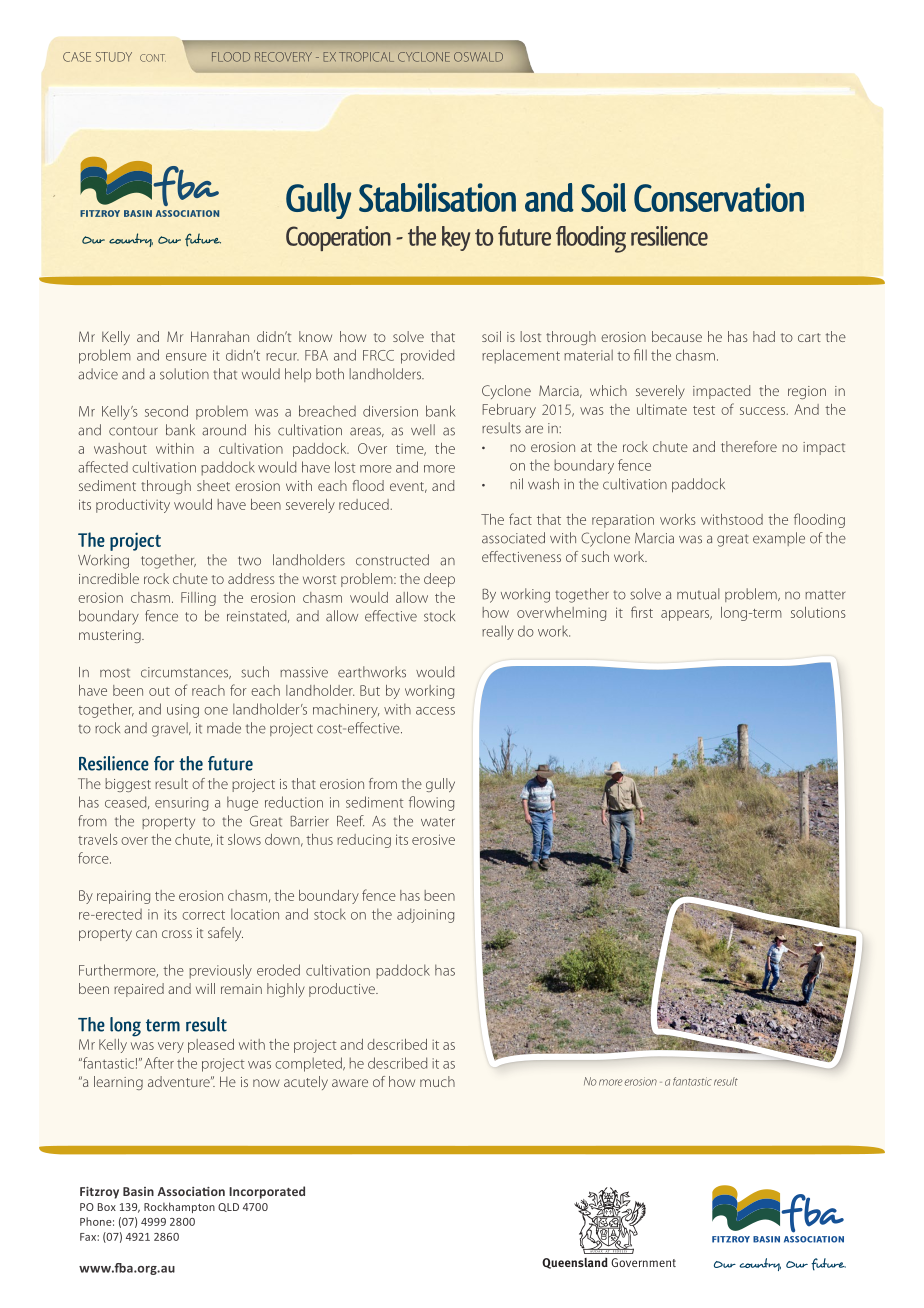 The width and height of the screenshot is (924, 1308). Describe the element at coordinates (186, 357) in the screenshot. I see `ensure` at that location.
